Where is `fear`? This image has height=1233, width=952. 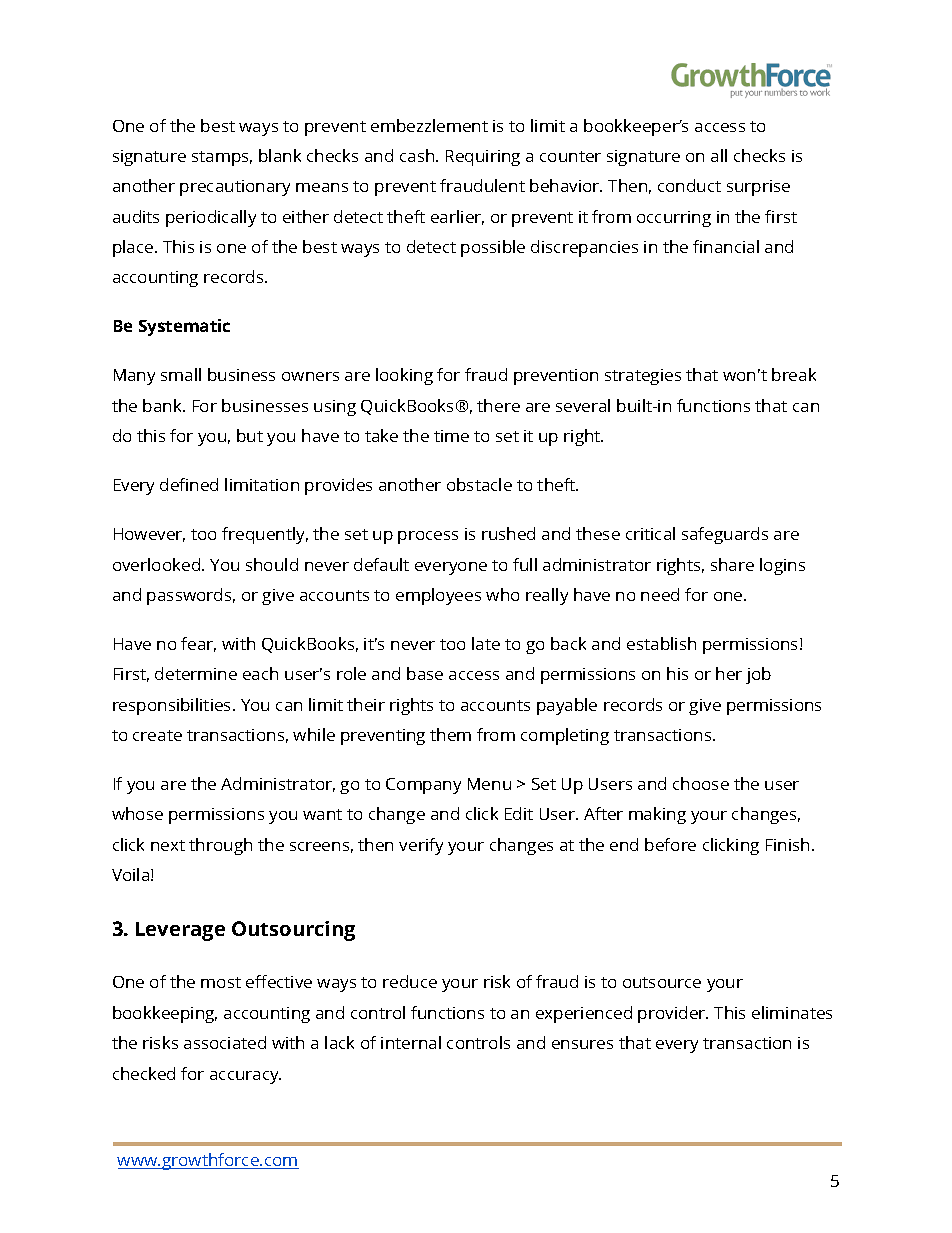 fear is located at coordinates (198, 644).
